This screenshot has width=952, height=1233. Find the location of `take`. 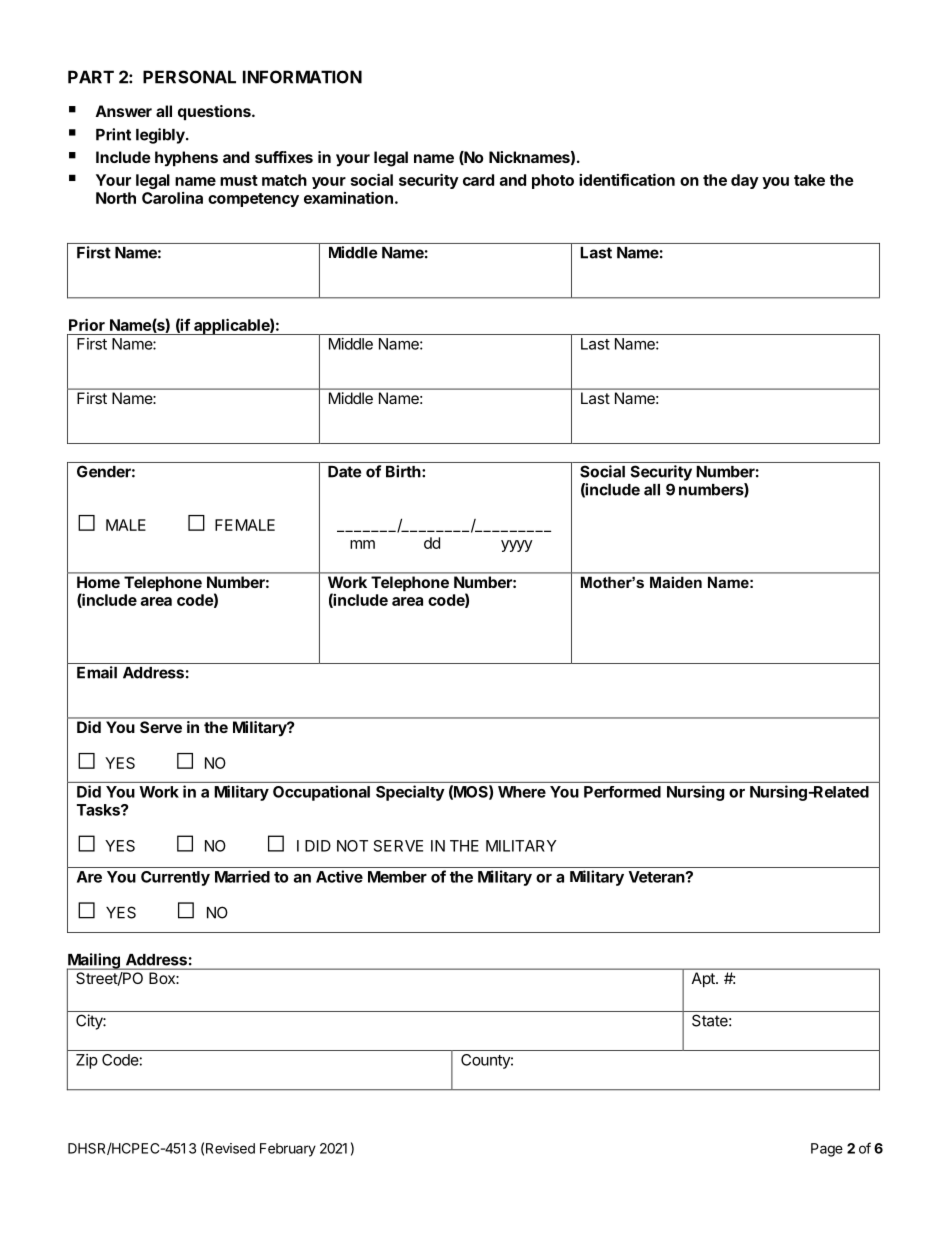

take is located at coordinates (809, 180).
